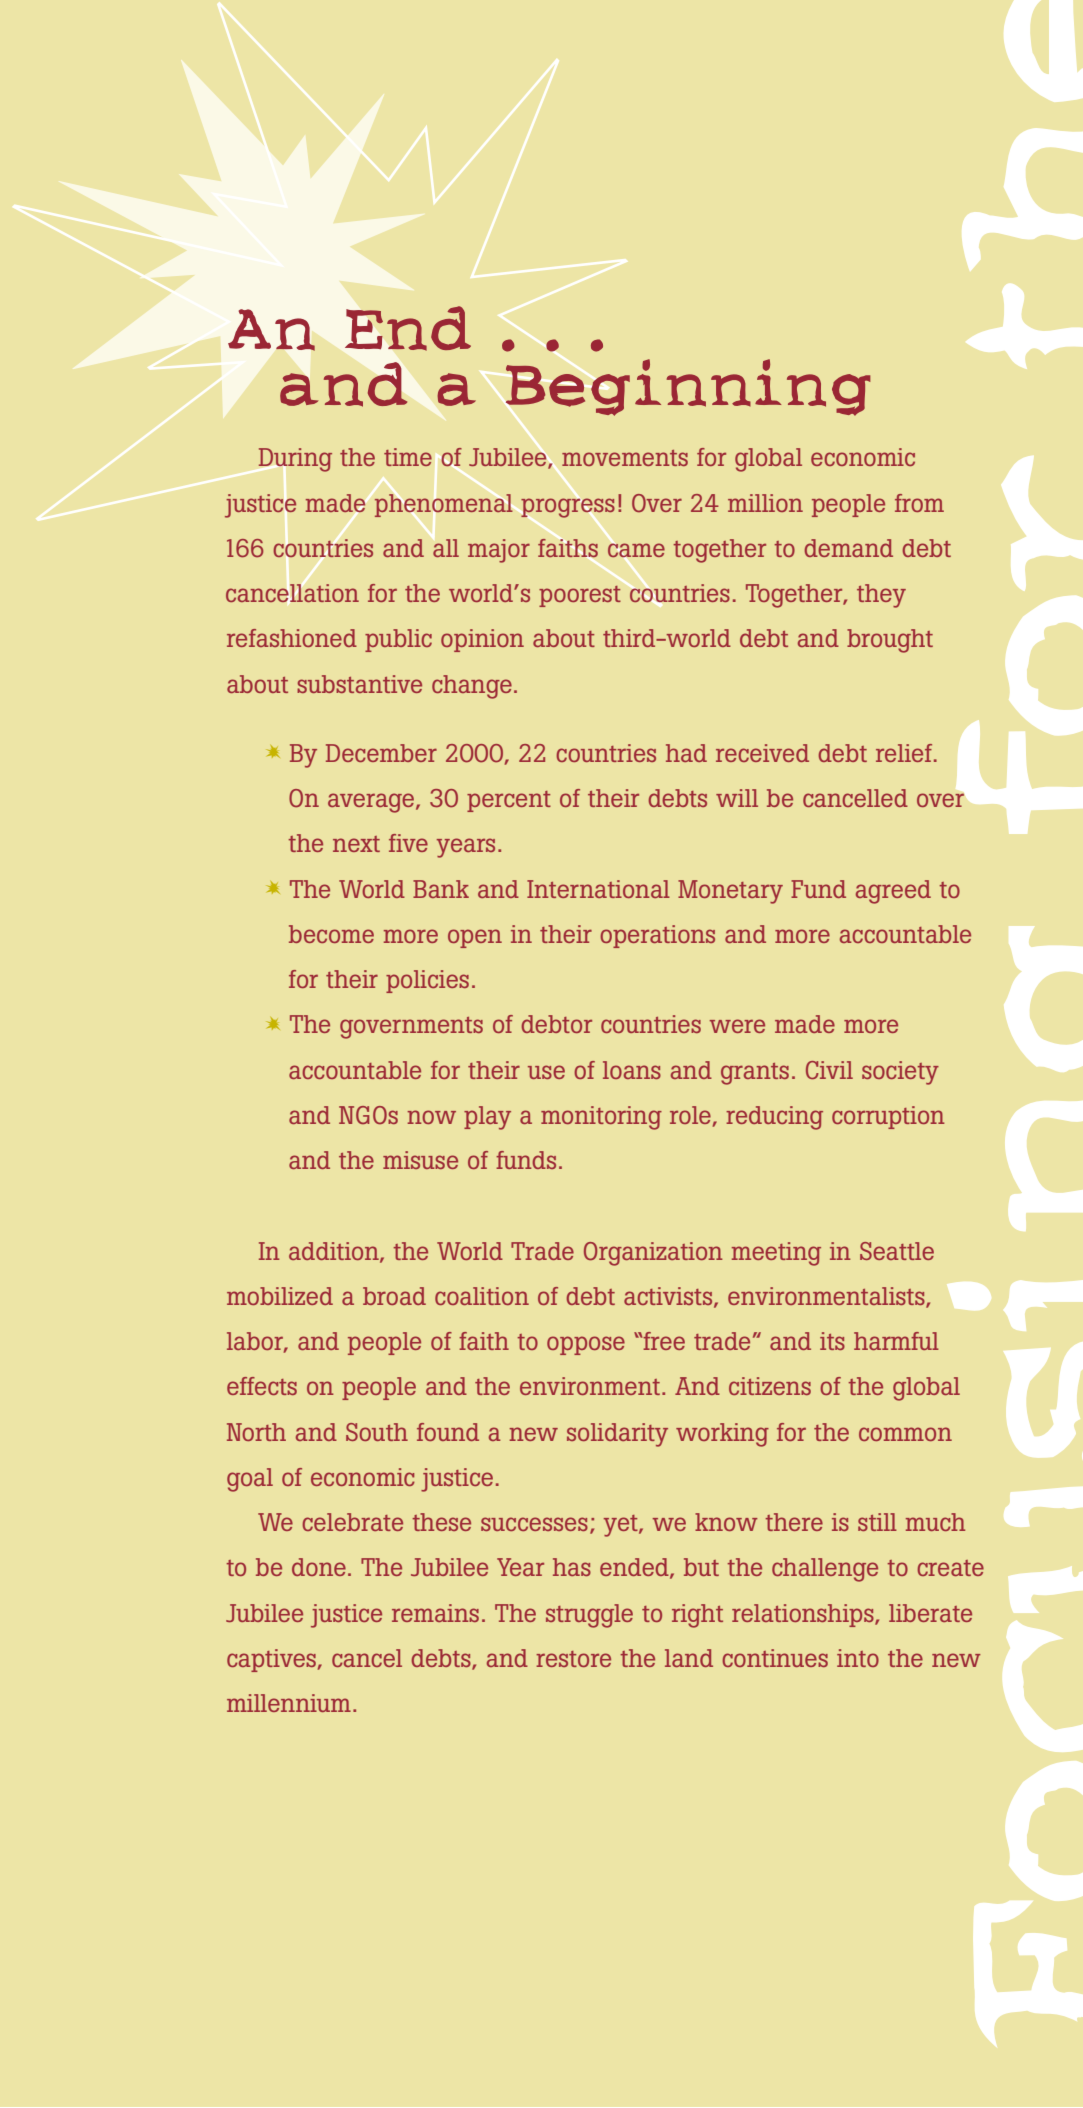  Describe the element at coordinates (919, 503) in the image. I see `from` at that location.
